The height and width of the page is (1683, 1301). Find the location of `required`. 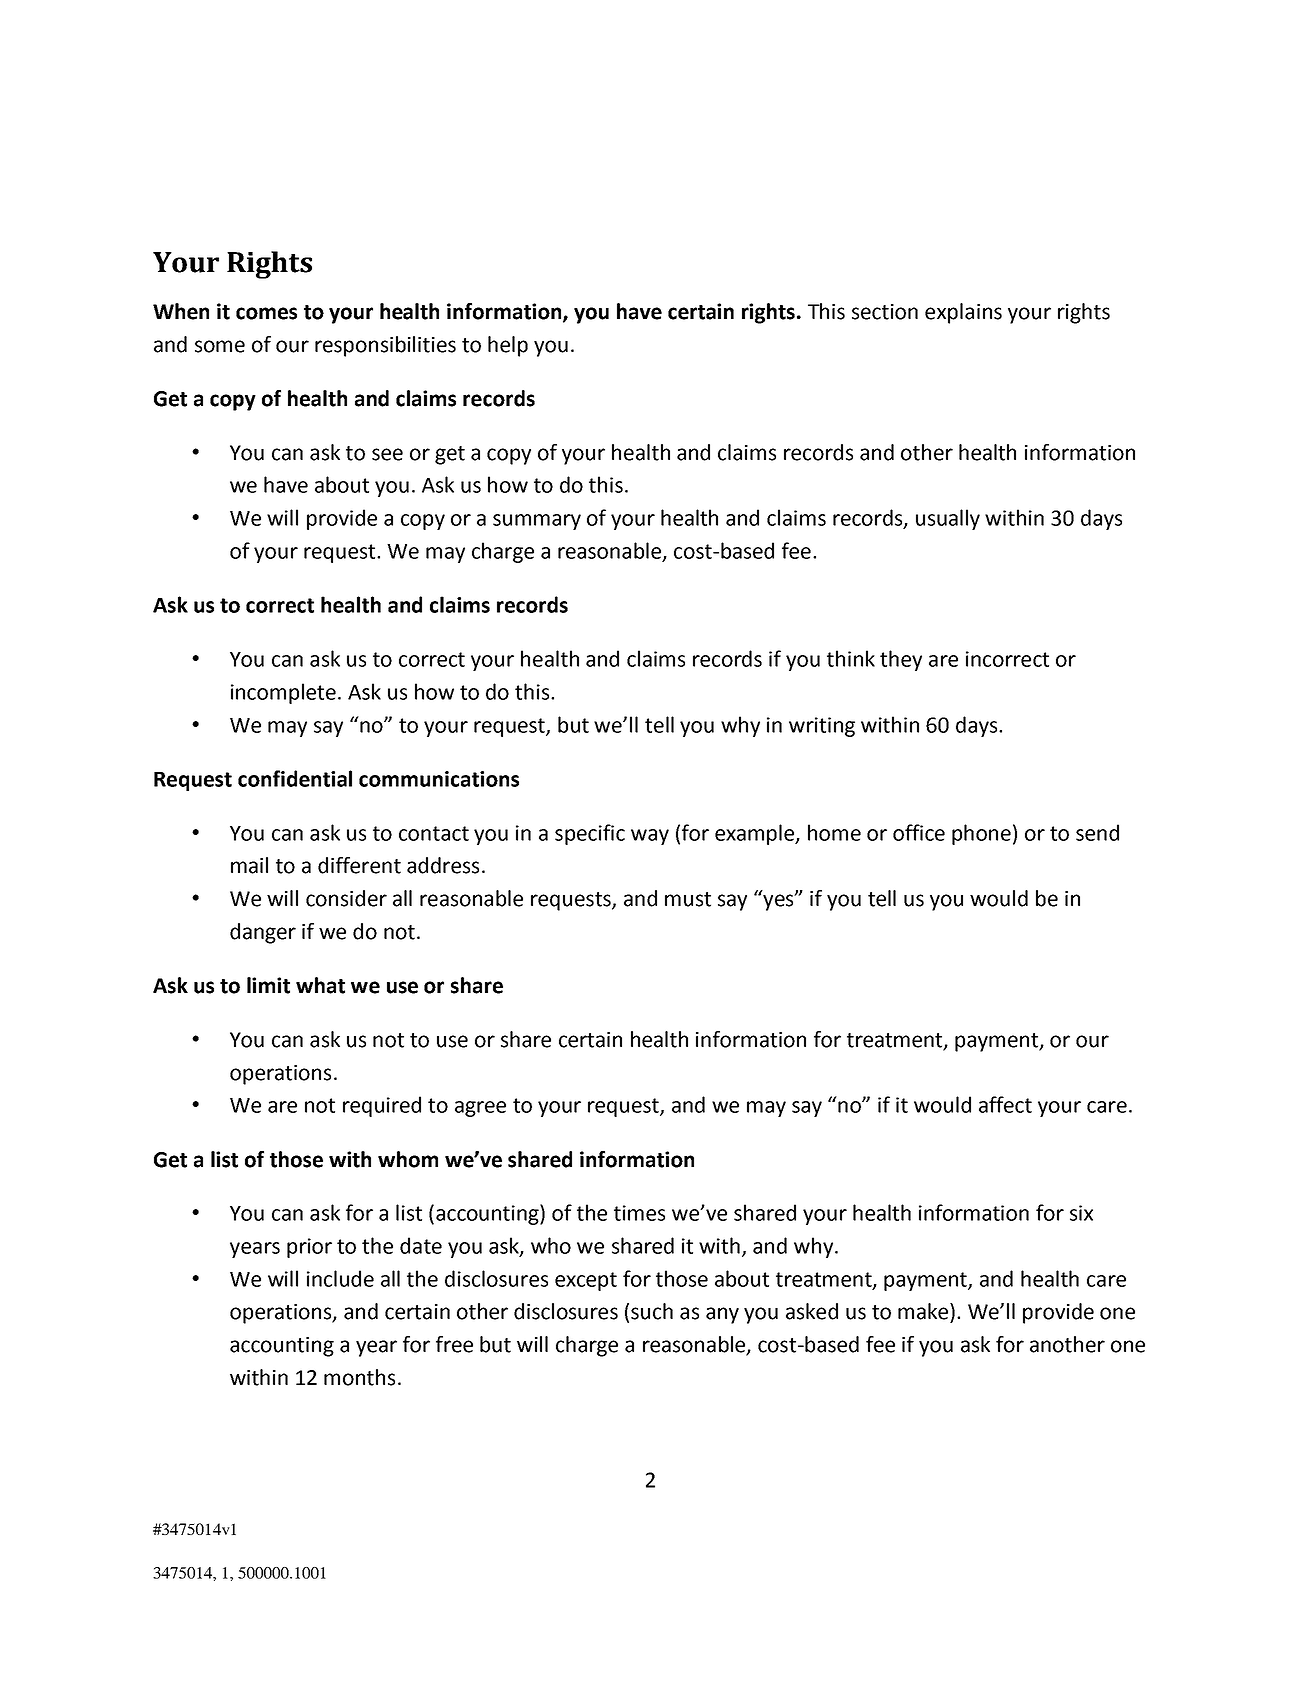

required is located at coordinates (382, 1106).
